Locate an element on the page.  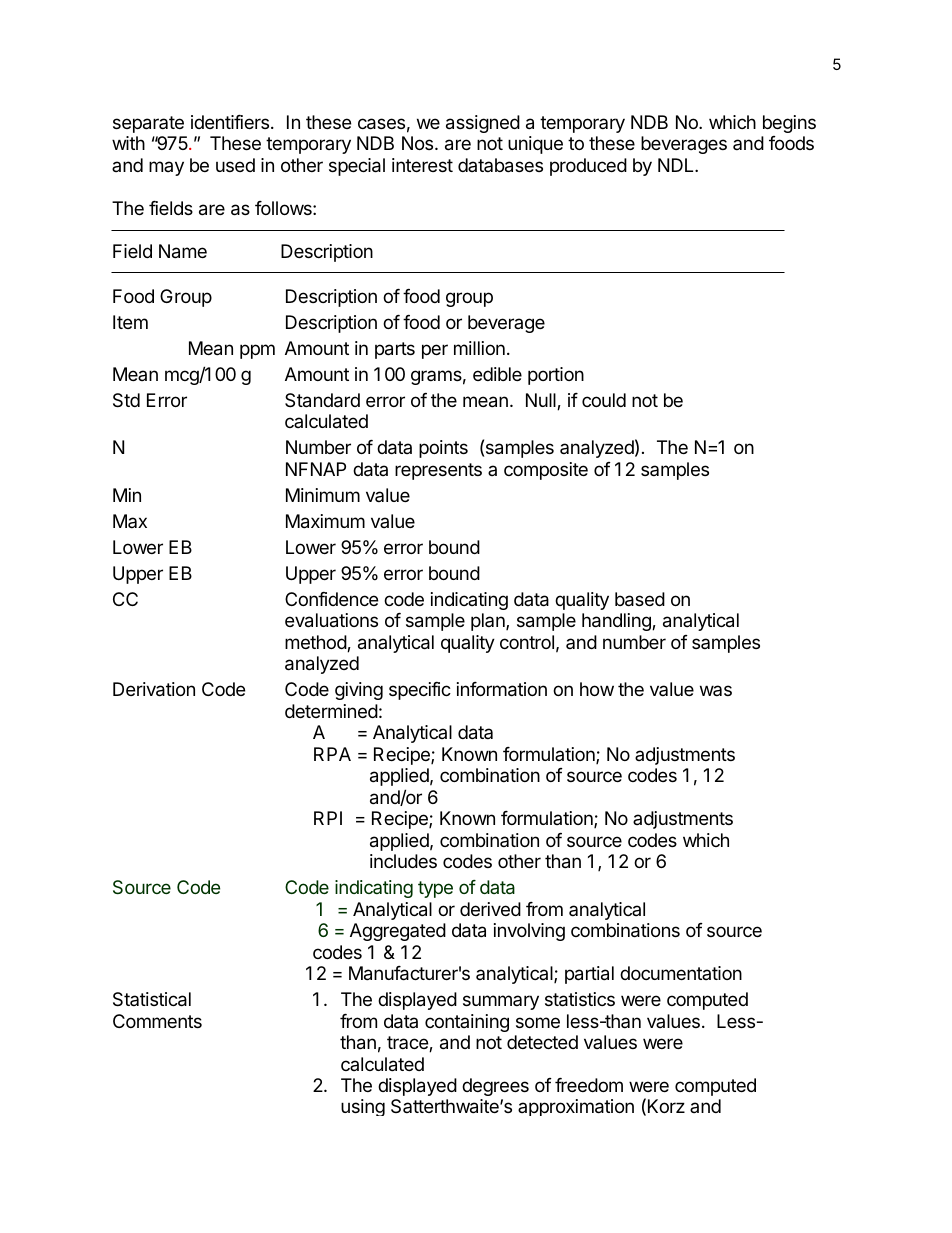
begins is located at coordinates (789, 124).
